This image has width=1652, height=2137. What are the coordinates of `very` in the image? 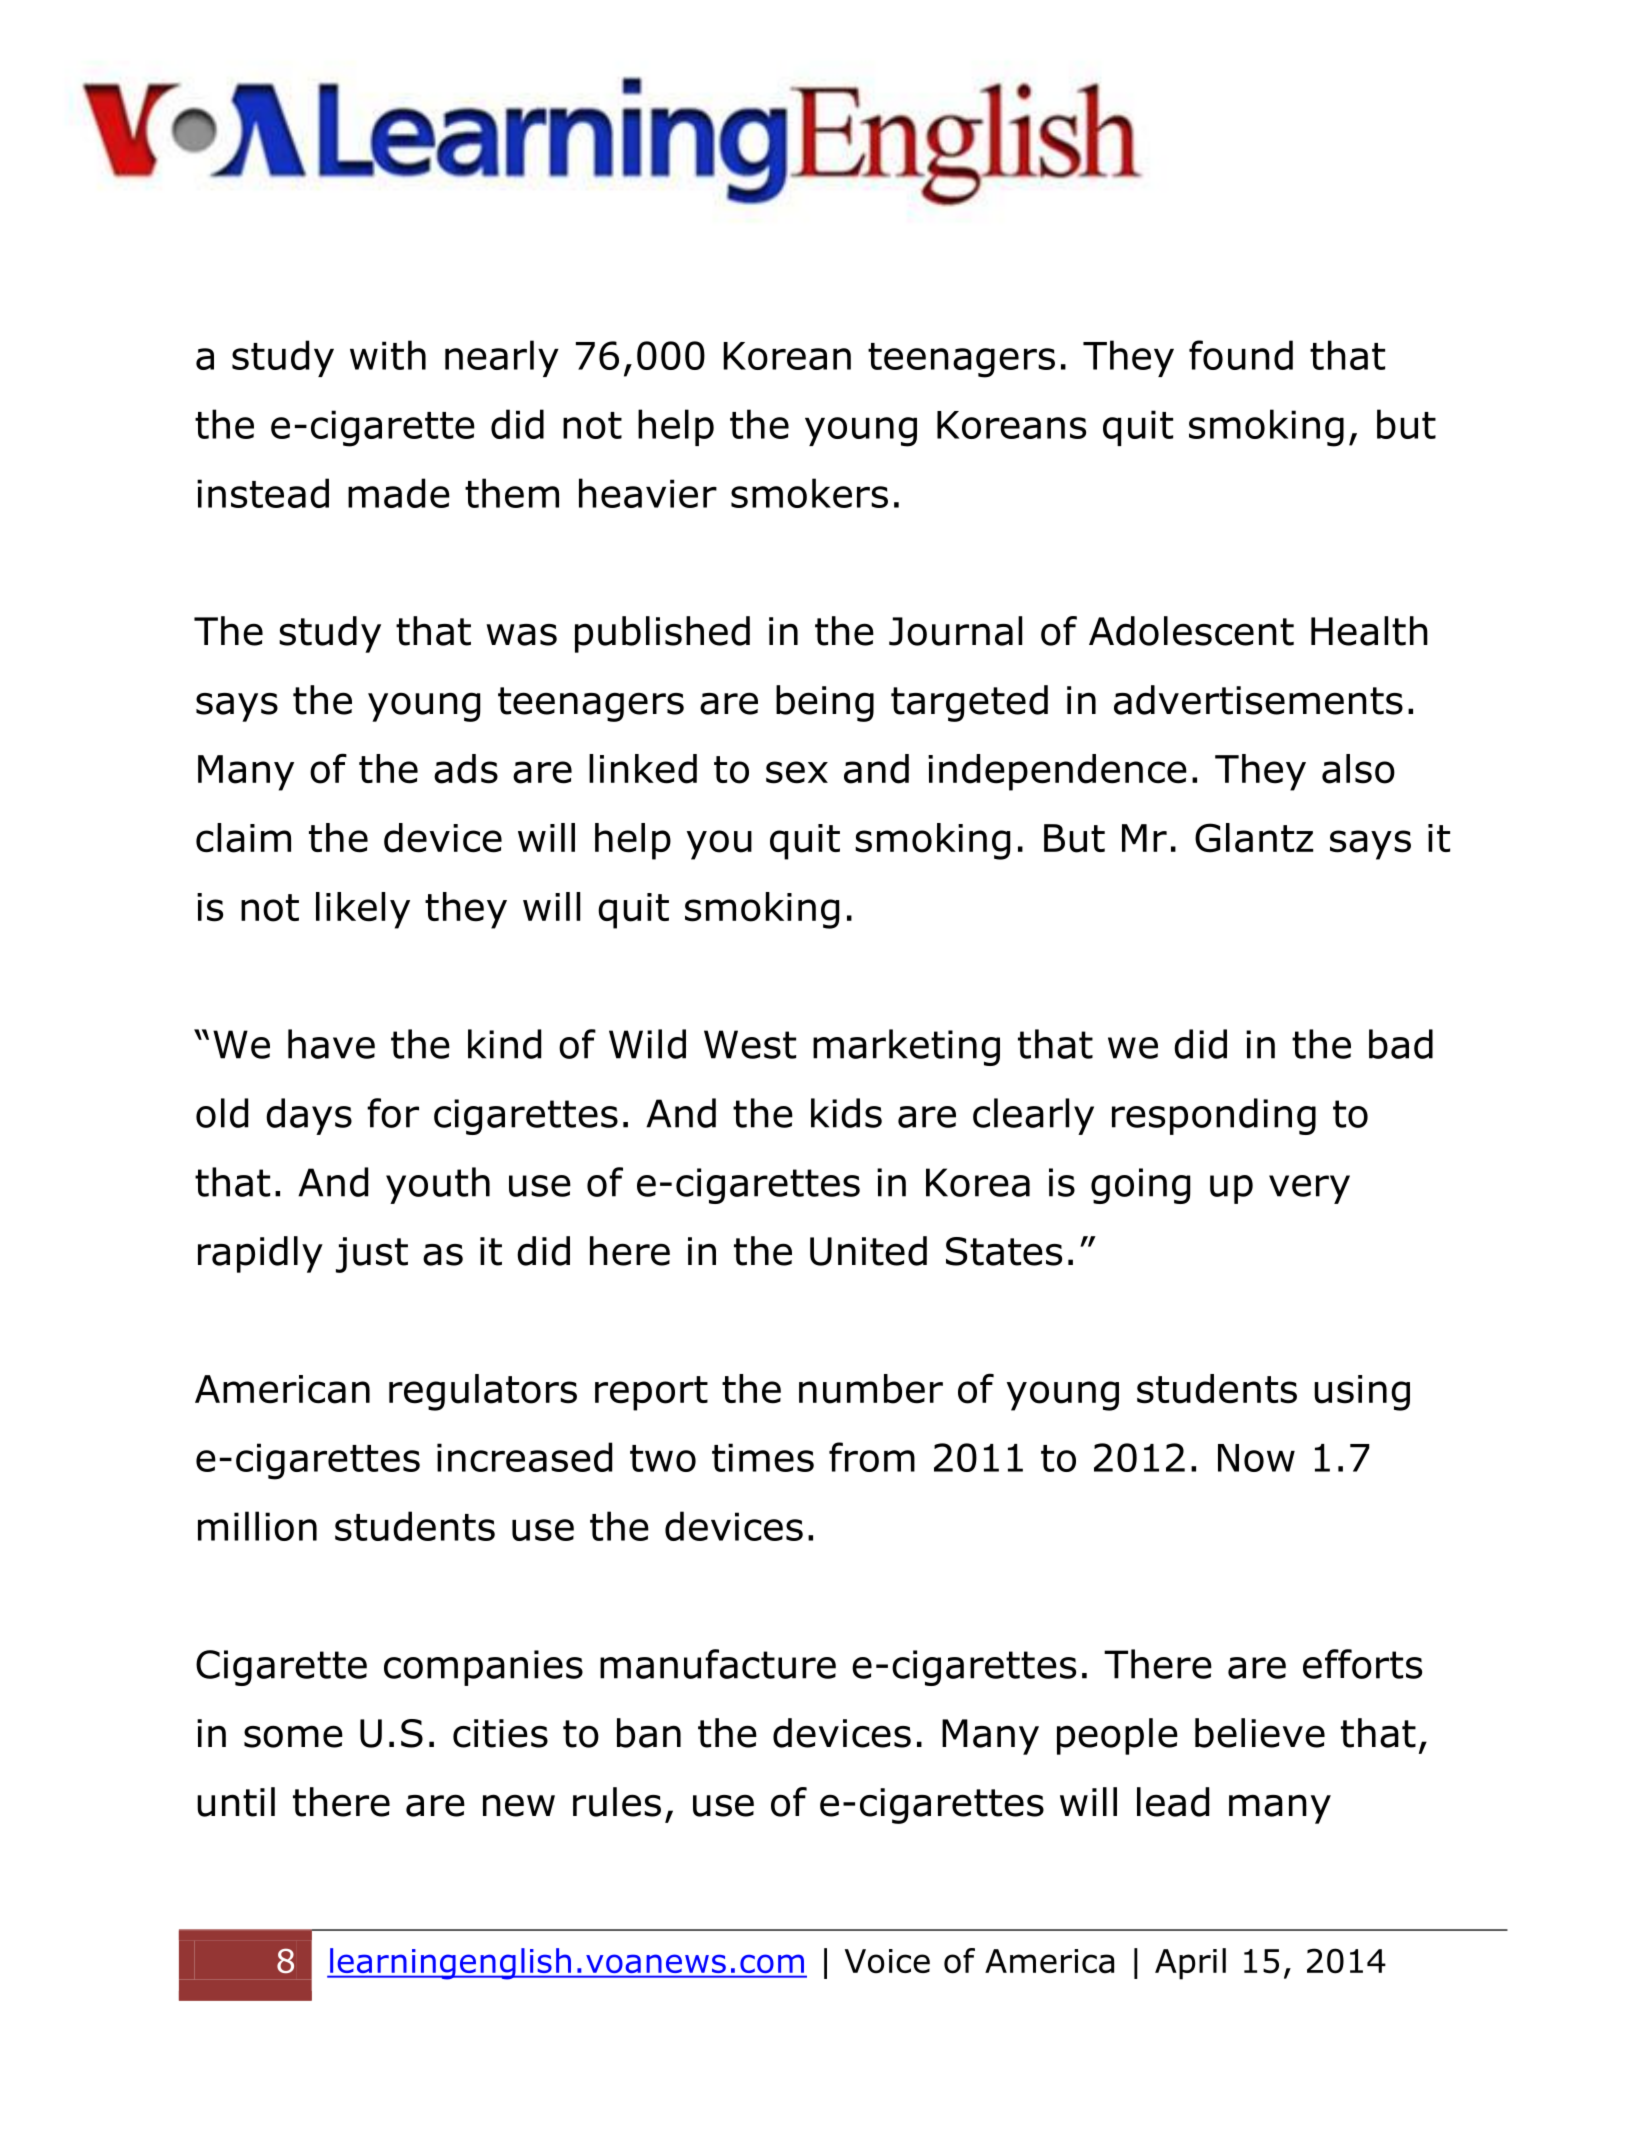 It's located at (1309, 1189).
